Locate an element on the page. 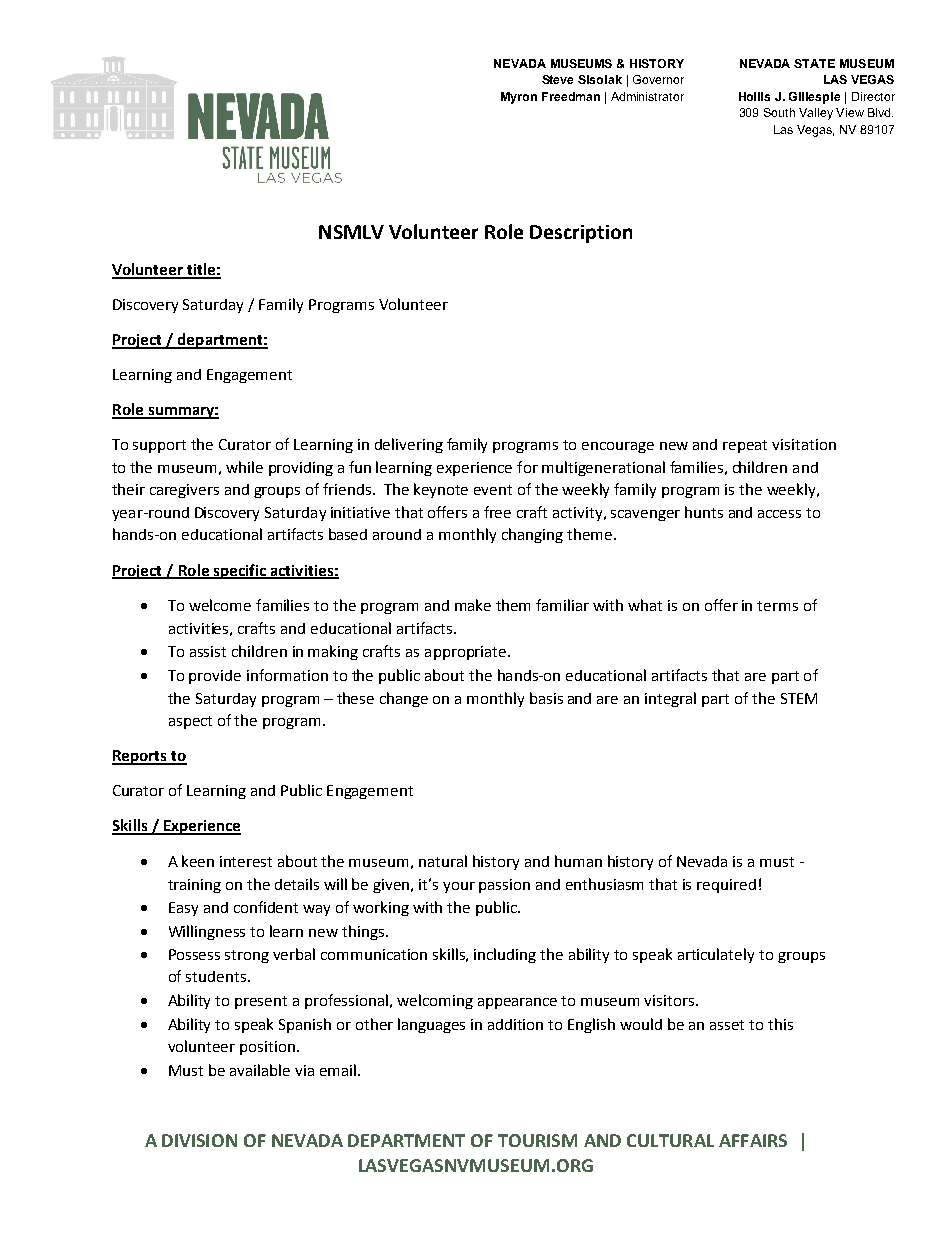 The image size is (952, 1233). AFFAIRS is located at coordinates (753, 1140).
